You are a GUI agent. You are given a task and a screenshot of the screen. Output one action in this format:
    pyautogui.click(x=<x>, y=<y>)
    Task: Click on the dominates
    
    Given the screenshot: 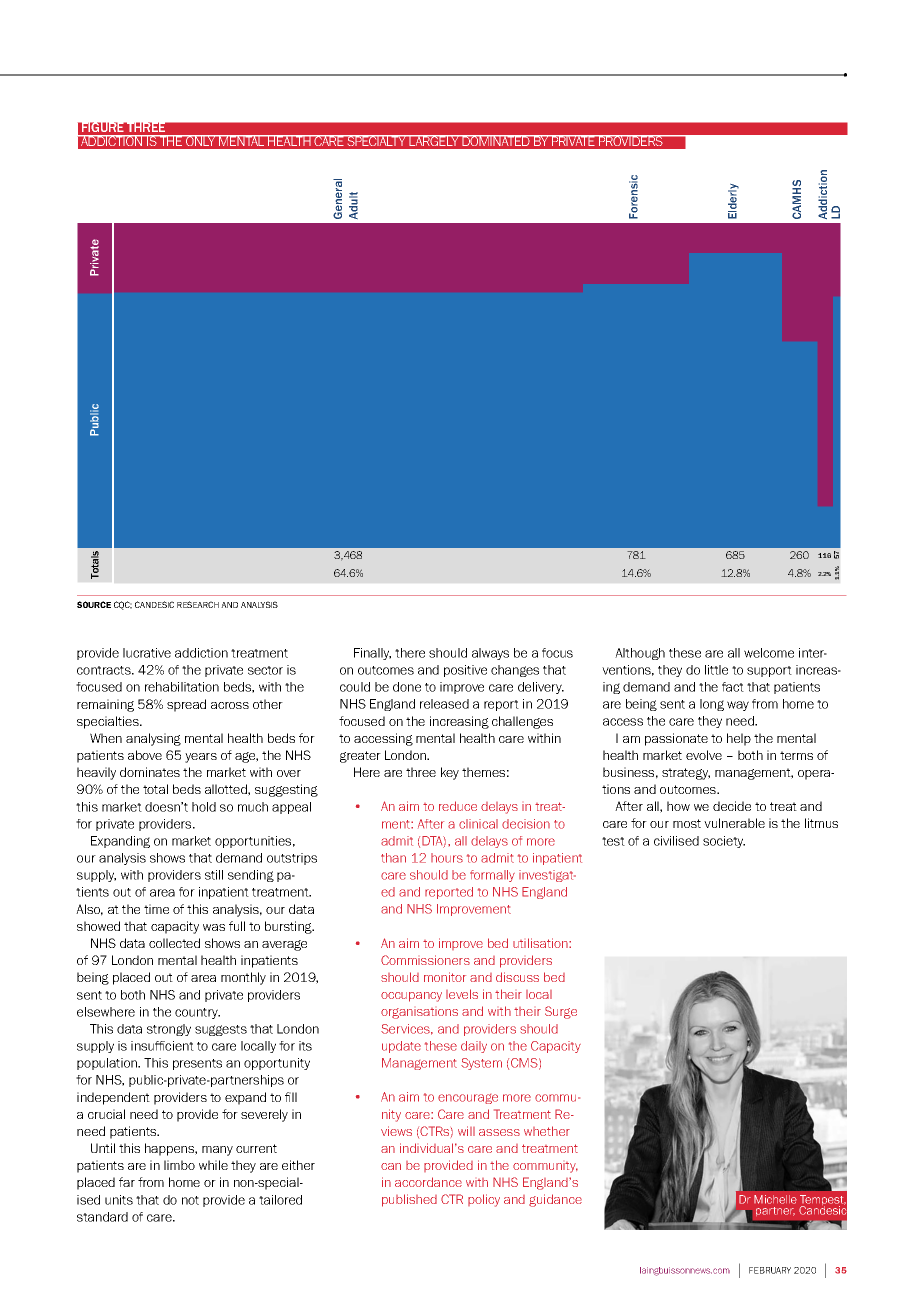 What is the action you would take?
    pyautogui.click(x=150, y=772)
